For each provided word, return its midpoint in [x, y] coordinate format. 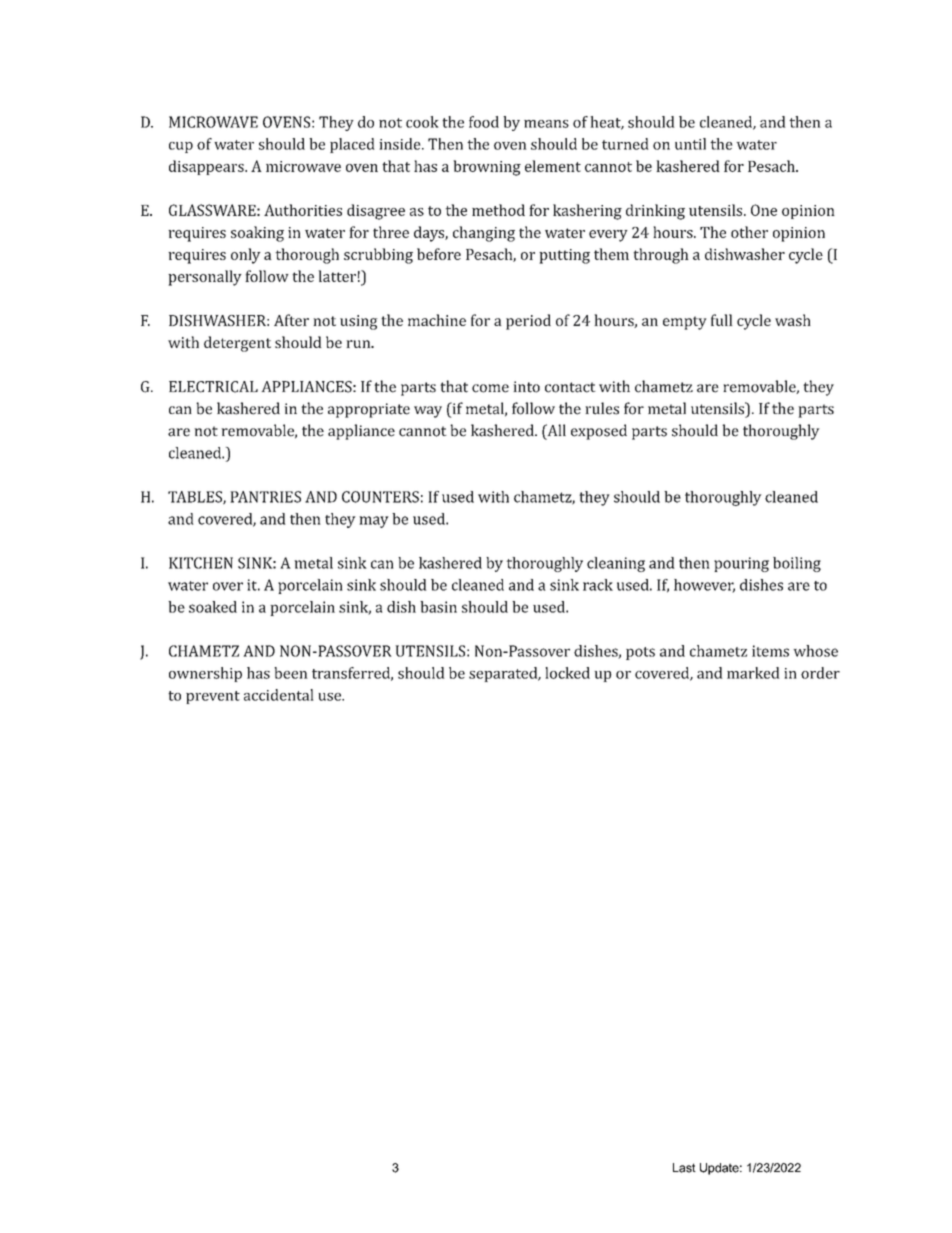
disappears [207, 167]
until [690, 144]
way [428, 412]
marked [753, 673]
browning [487, 168]
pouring [741, 564]
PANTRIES [265, 497]
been [291, 673]
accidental [279, 695]
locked [567, 673]
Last [684, 1168]
